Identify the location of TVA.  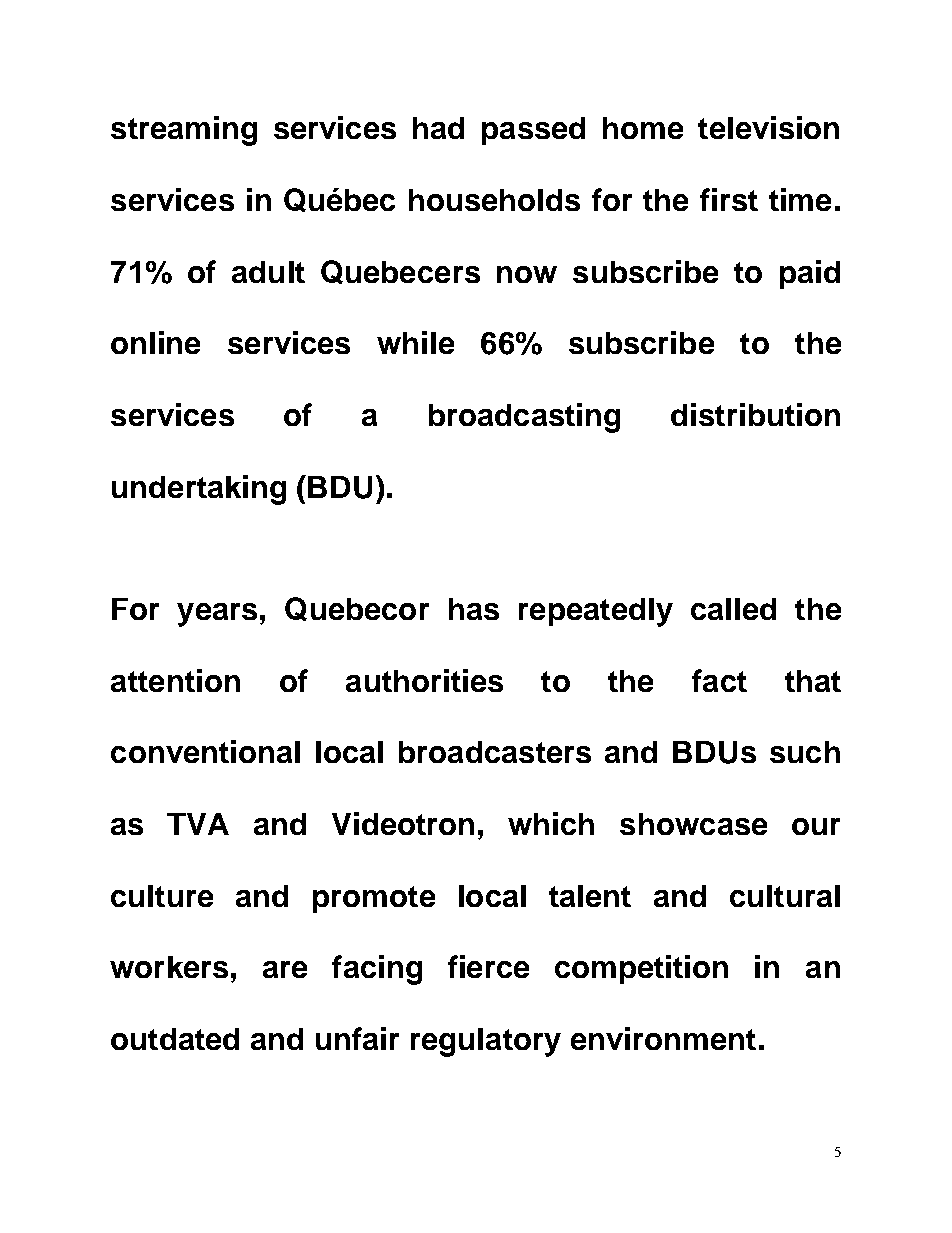
(198, 824).
